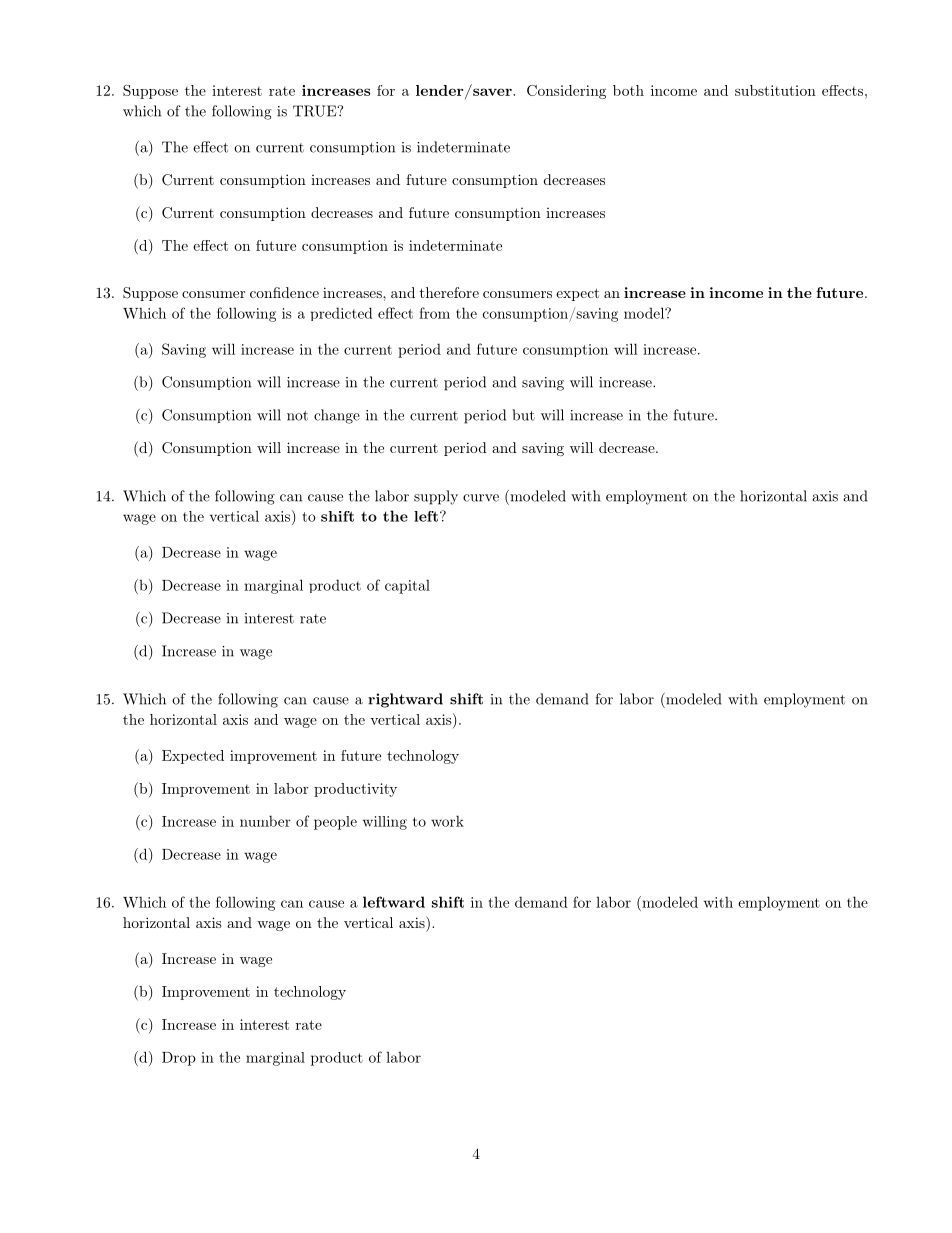 This page has height=1233, width=952. I want to click on not, so click(297, 416).
